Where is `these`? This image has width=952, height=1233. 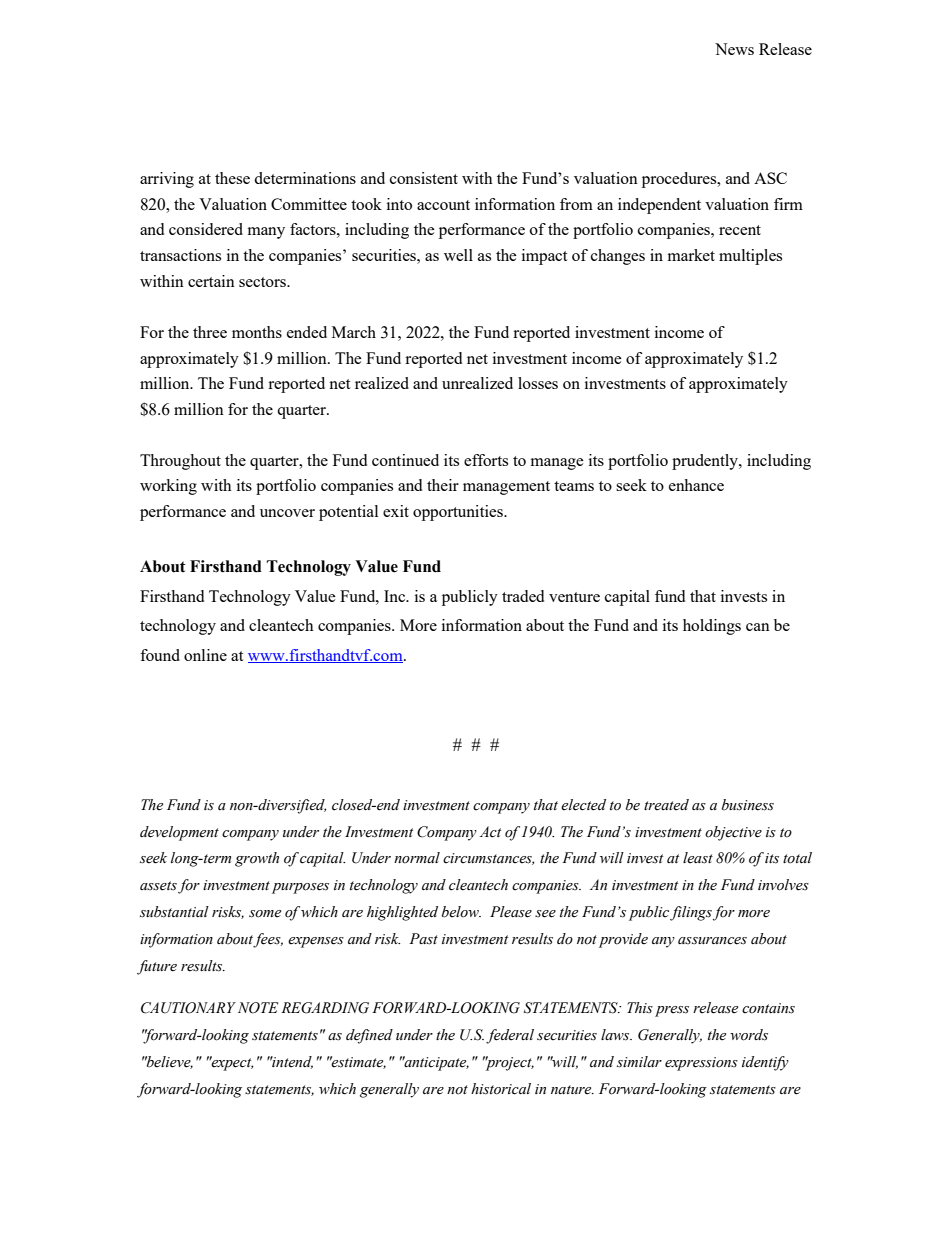 these is located at coordinates (232, 178).
